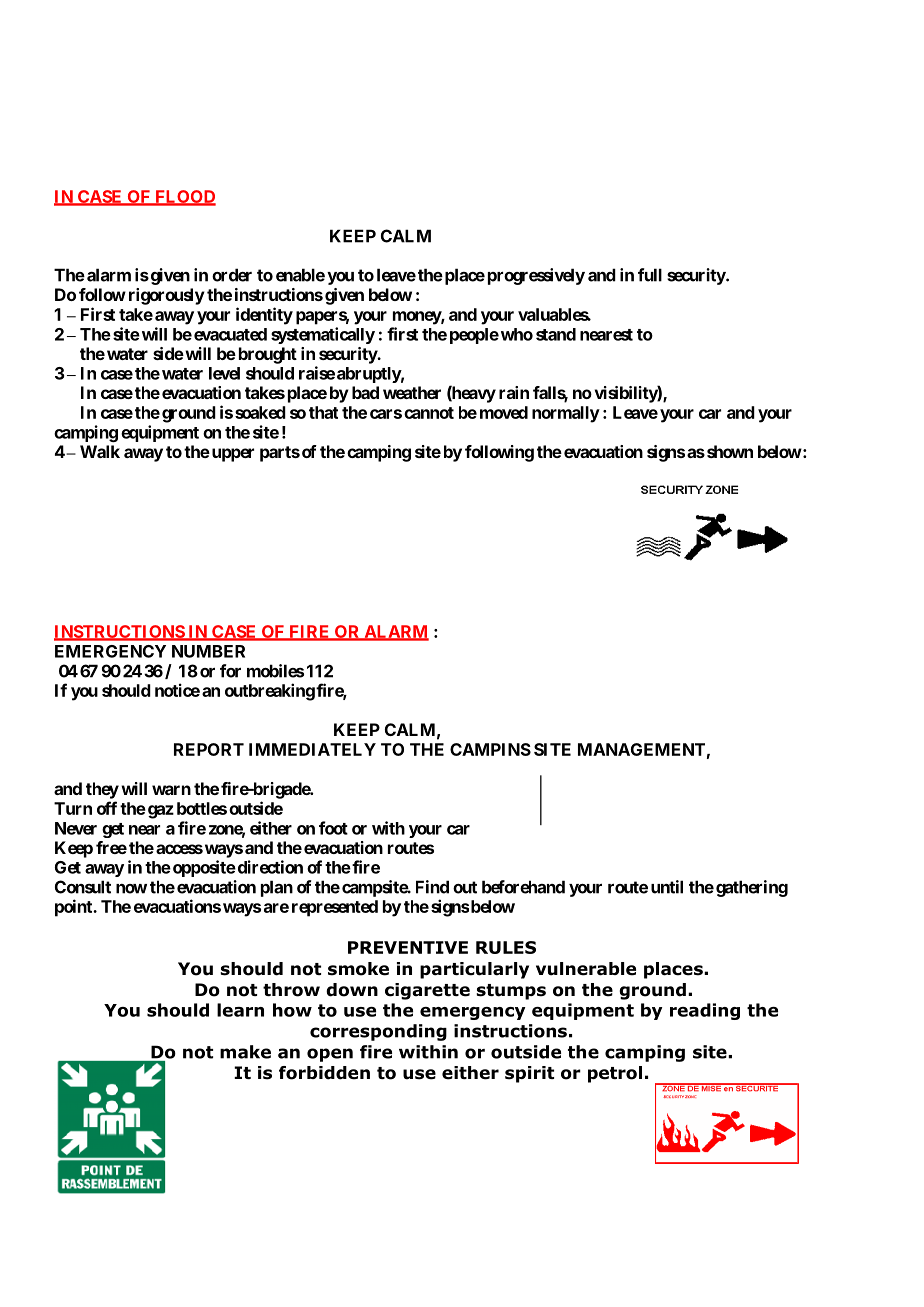 The height and width of the page is (1307, 924). I want to click on foot, so click(333, 828).
